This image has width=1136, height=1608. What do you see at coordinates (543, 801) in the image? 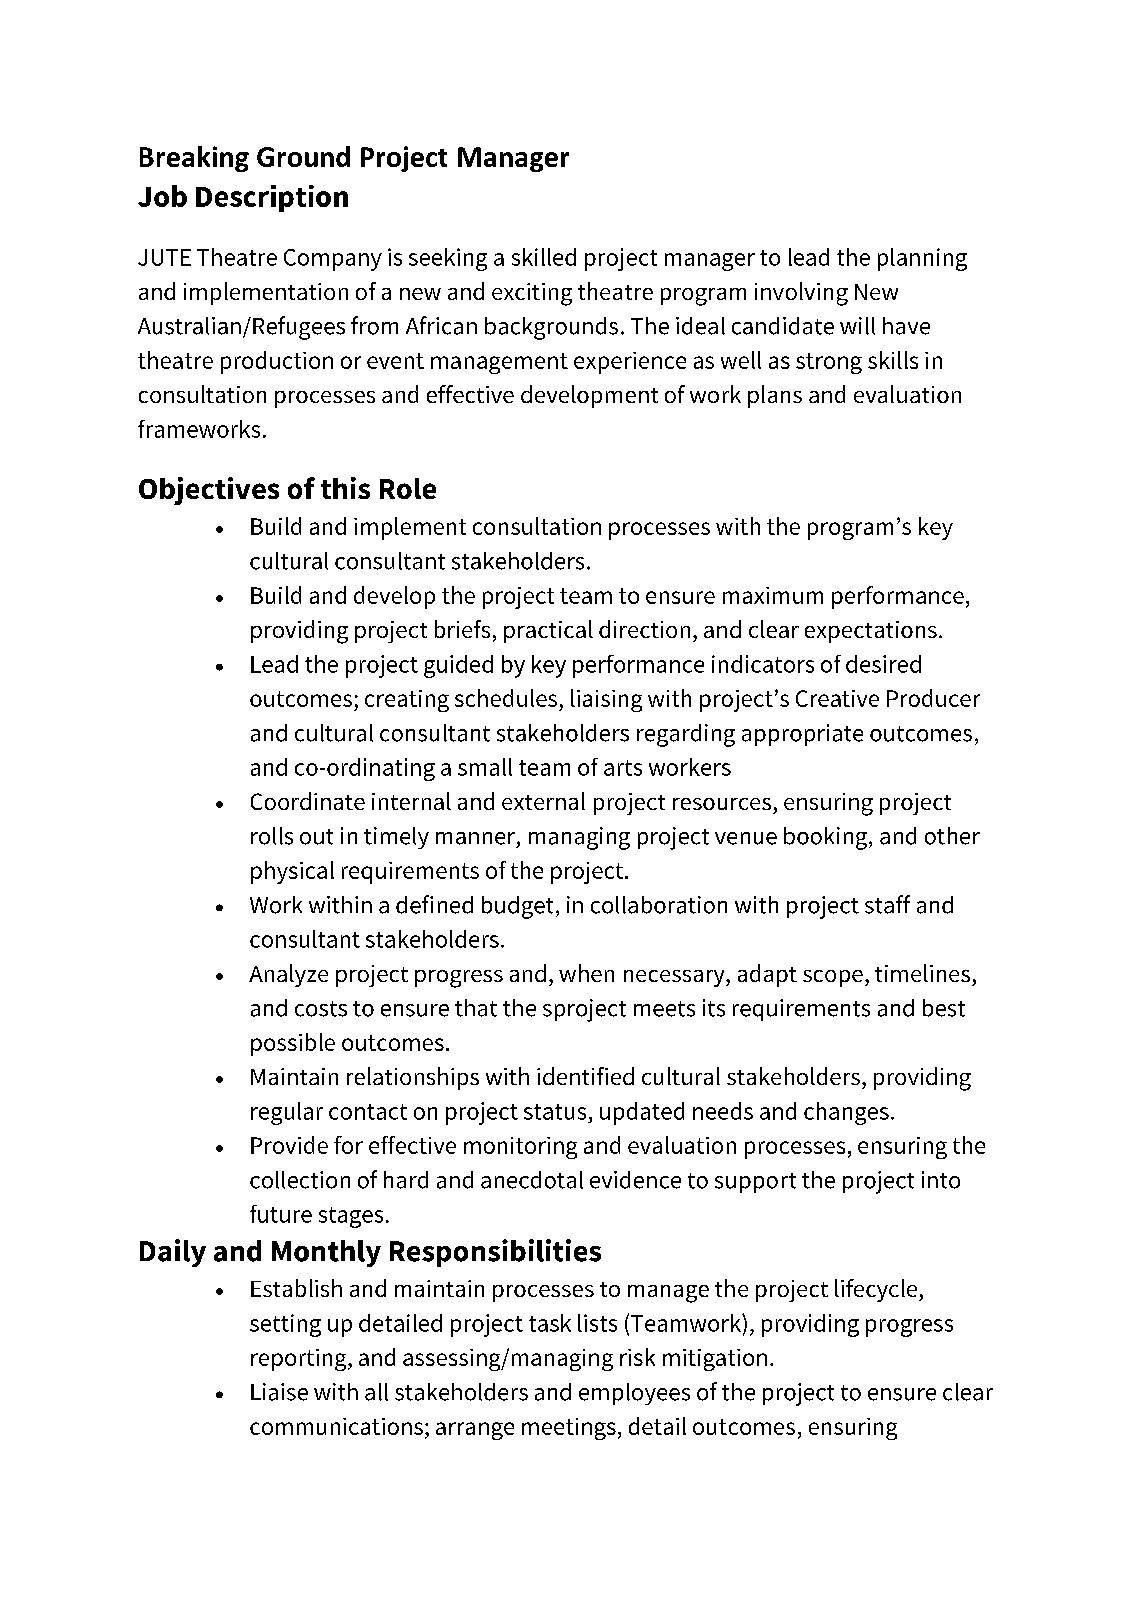
I see `external` at bounding box center [543, 801].
